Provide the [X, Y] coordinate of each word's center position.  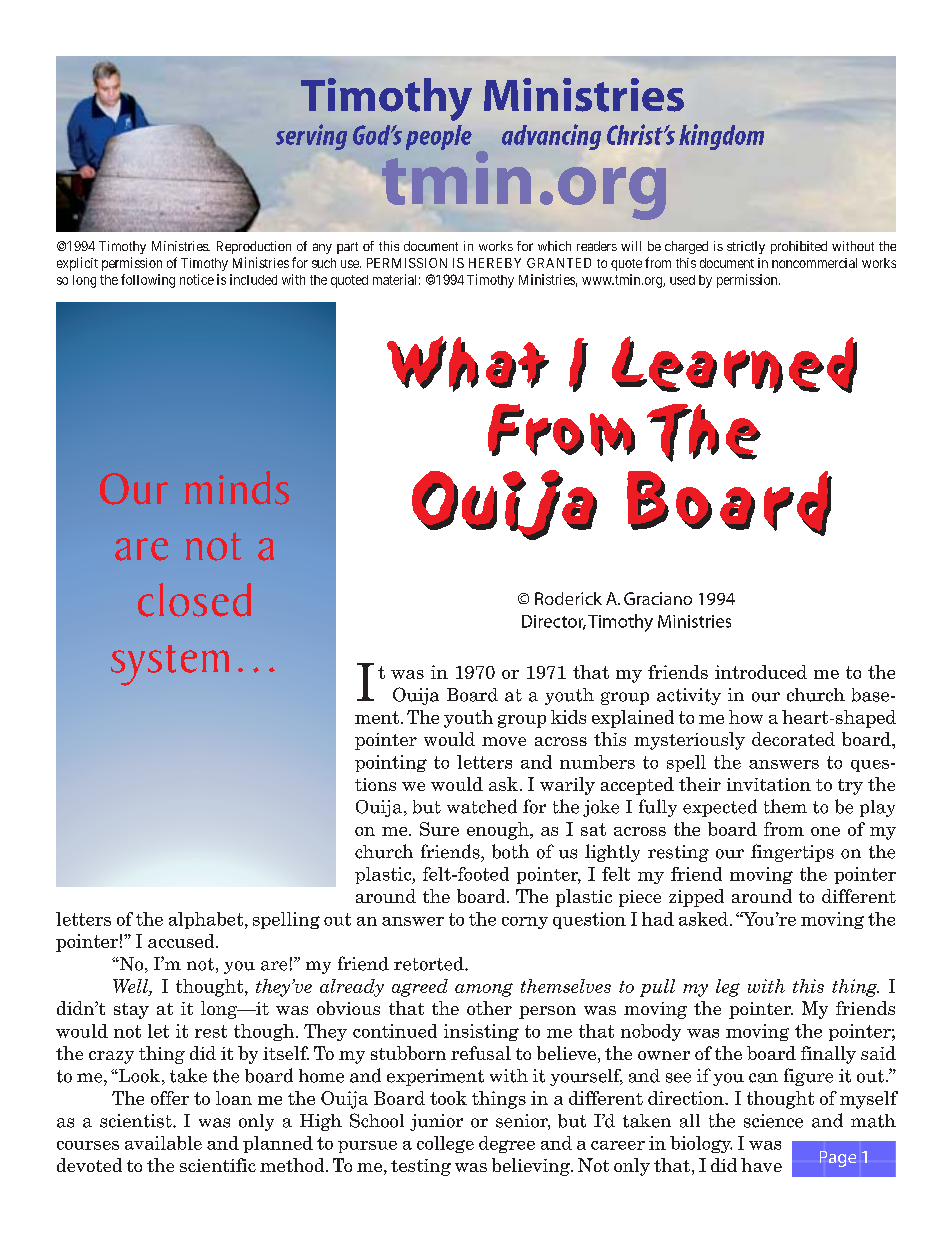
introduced [761, 672]
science [773, 1121]
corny [525, 923]
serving [311, 137]
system [170, 665]
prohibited [799, 247]
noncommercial [814, 263]
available [163, 1143]
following [148, 281]
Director [554, 622]
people [439, 137]
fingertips [792, 853]
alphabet [207, 920]
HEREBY [495, 263]
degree [507, 1144]
